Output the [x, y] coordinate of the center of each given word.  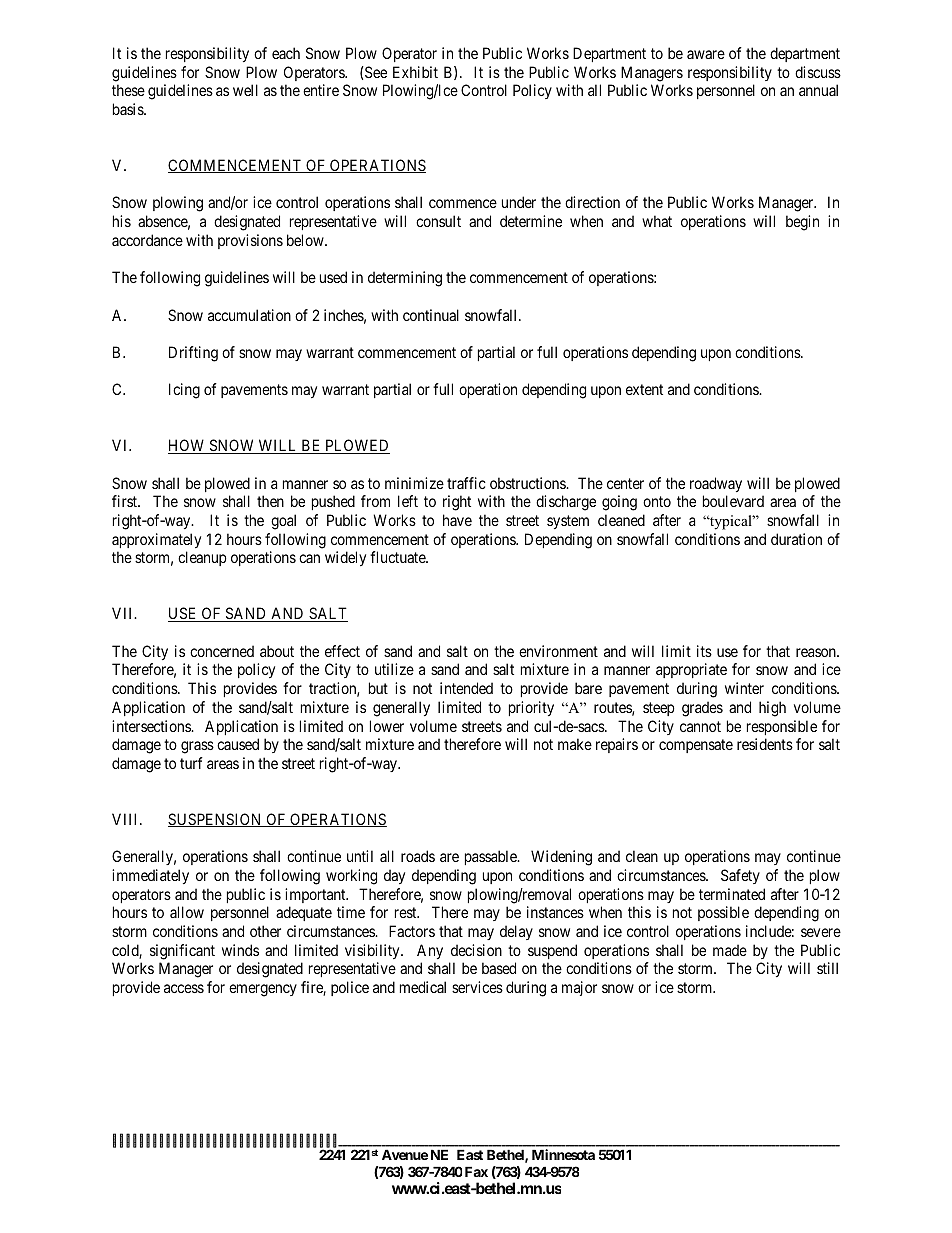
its [704, 651]
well [245, 90]
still [827, 968]
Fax [476, 1171]
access [184, 988]
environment [558, 651]
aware [706, 54]
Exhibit [415, 72]
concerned [222, 651]
